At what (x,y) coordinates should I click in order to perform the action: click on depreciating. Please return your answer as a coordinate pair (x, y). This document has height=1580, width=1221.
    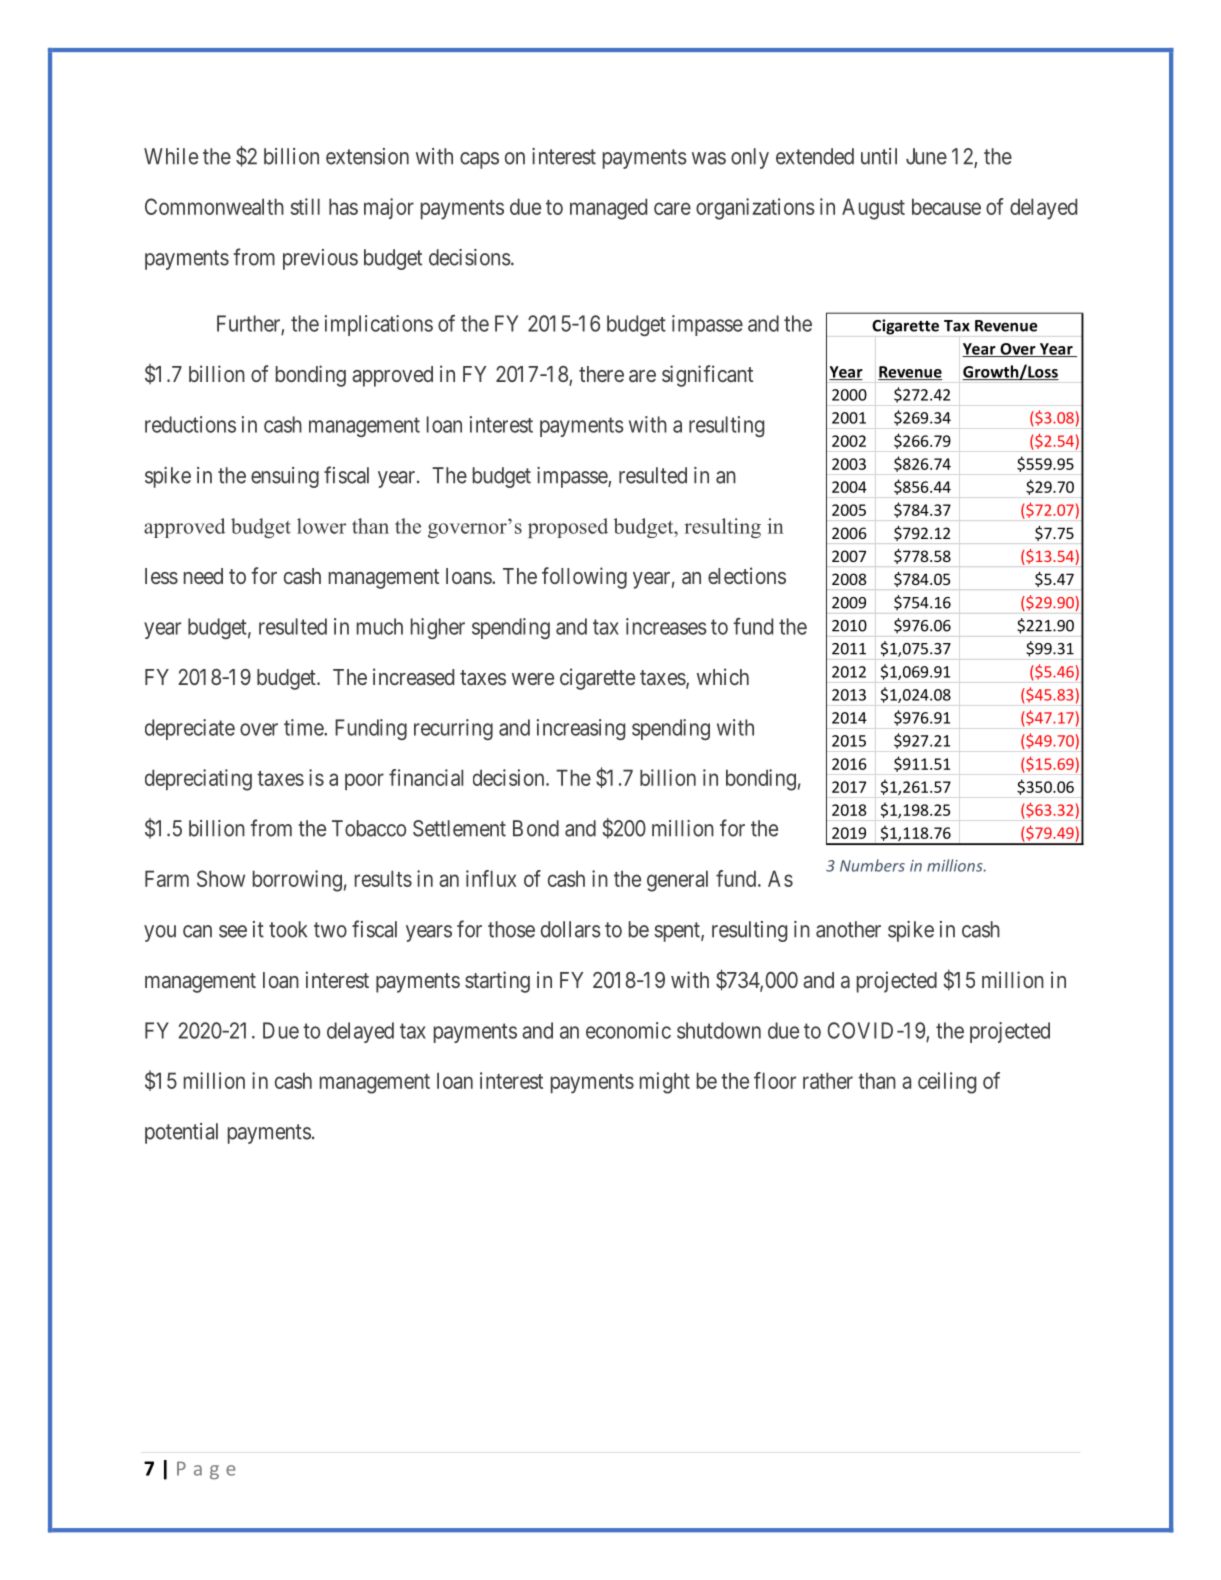
    Looking at the image, I should click on (198, 780).
